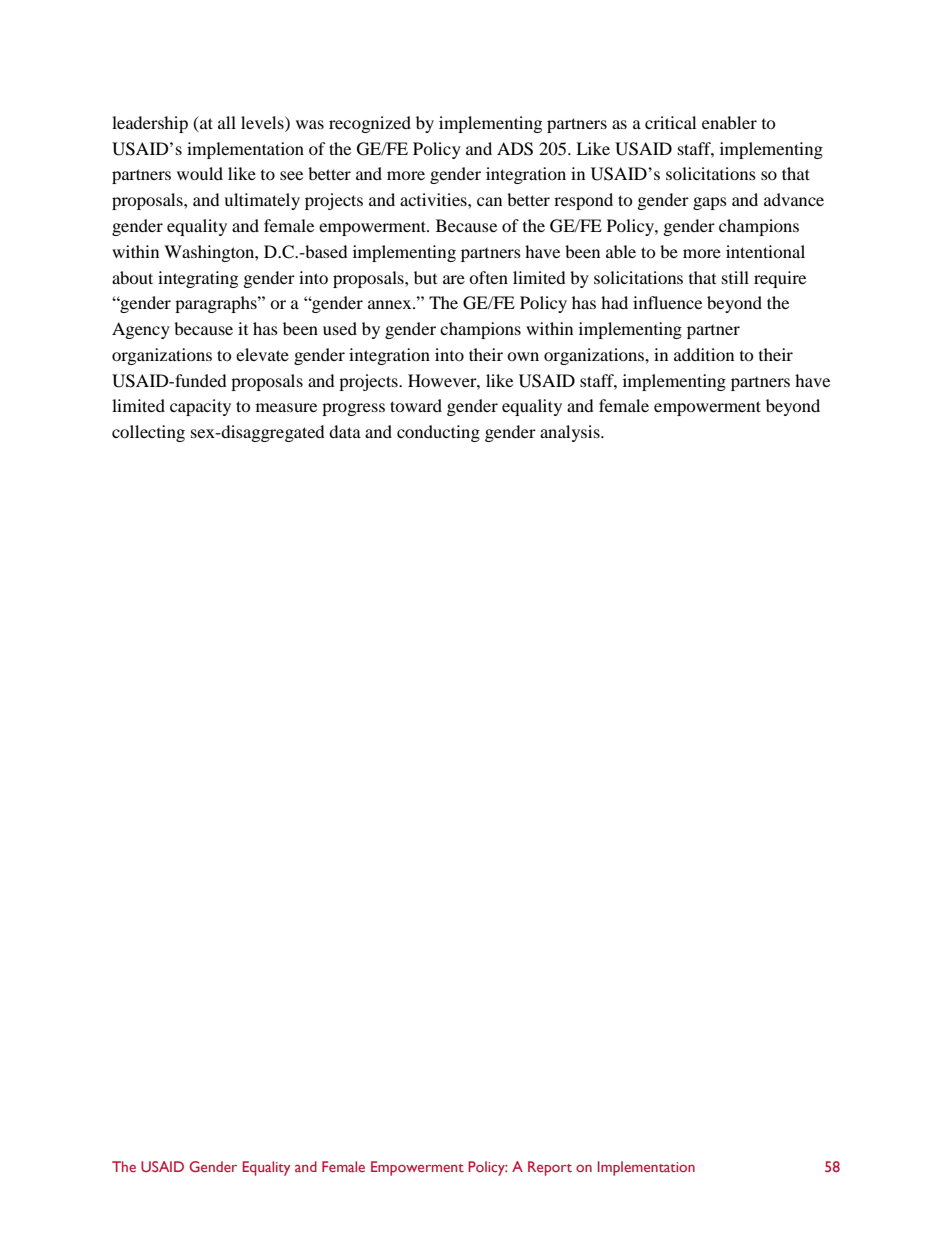 This page has width=952, height=1233. Describe the element at coordinates (345, 431) in the page. I see `data` at that location.
